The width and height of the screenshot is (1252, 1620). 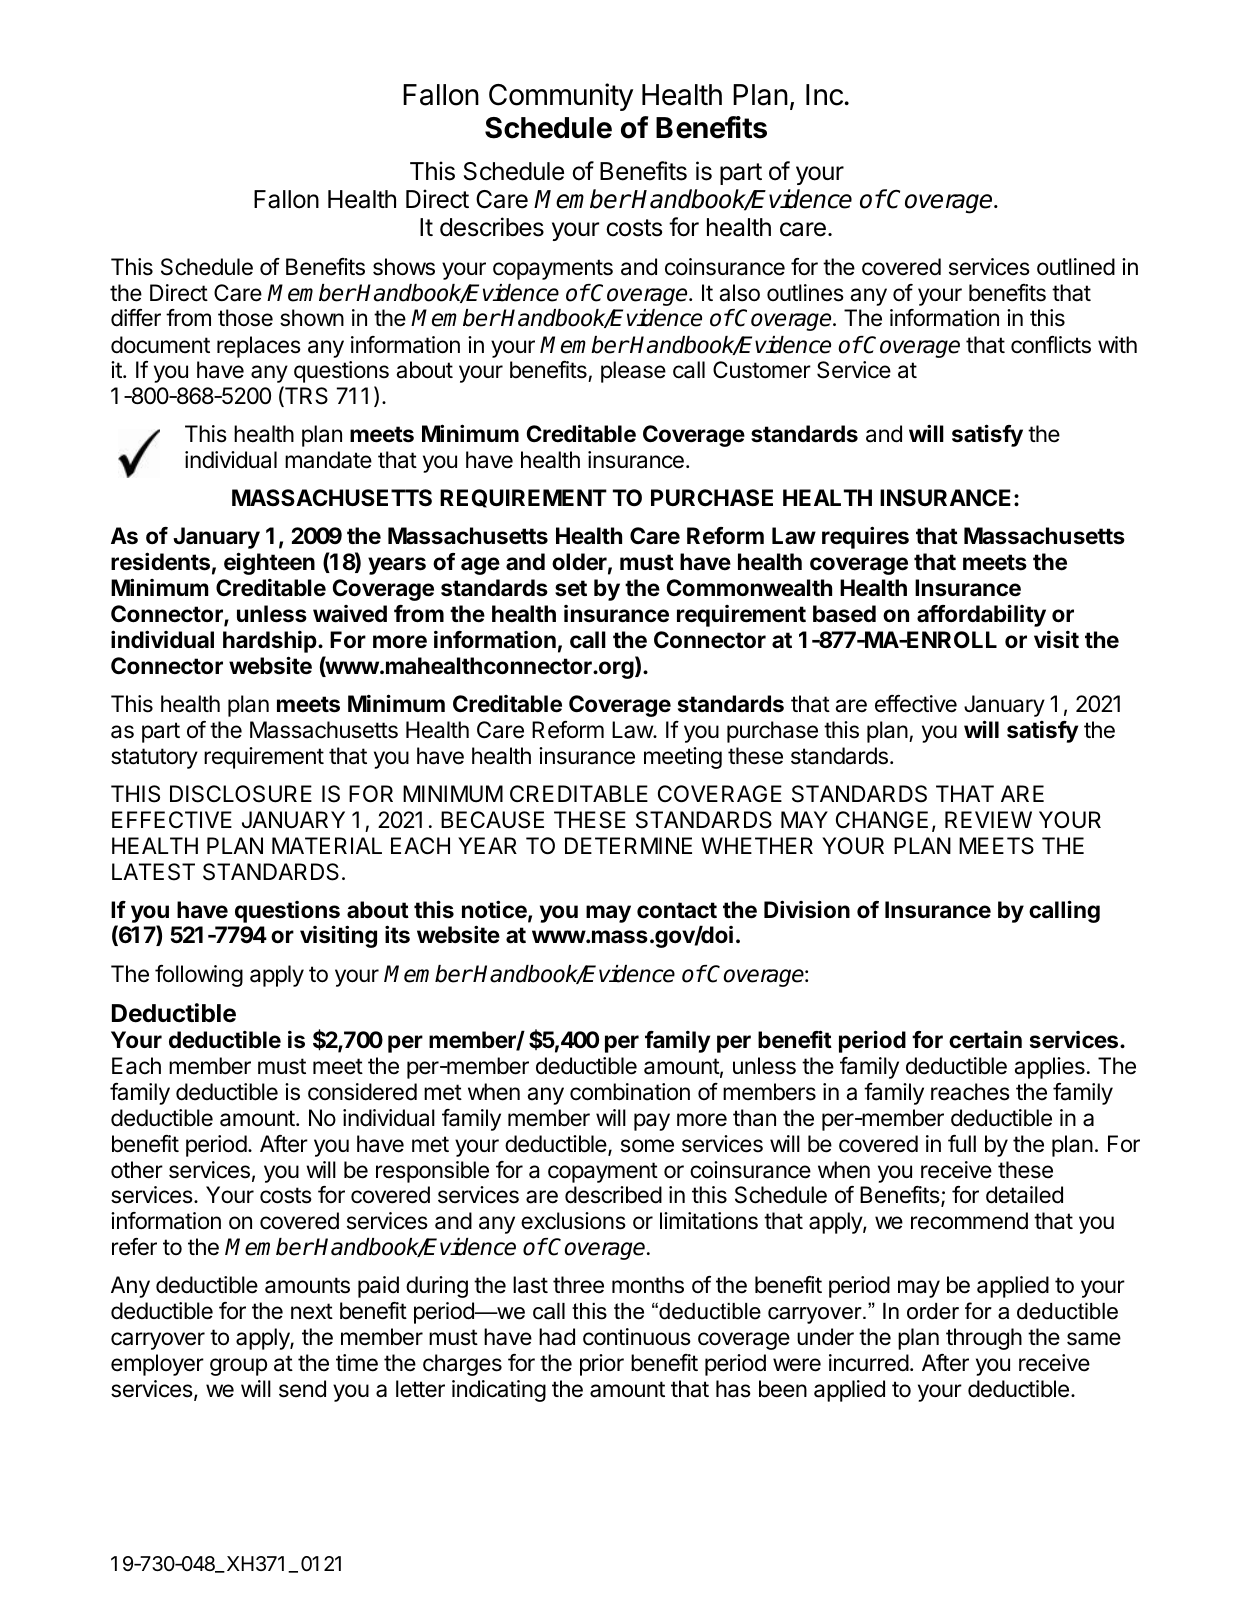 I want to click on contact, so click(x=677, y=910).
